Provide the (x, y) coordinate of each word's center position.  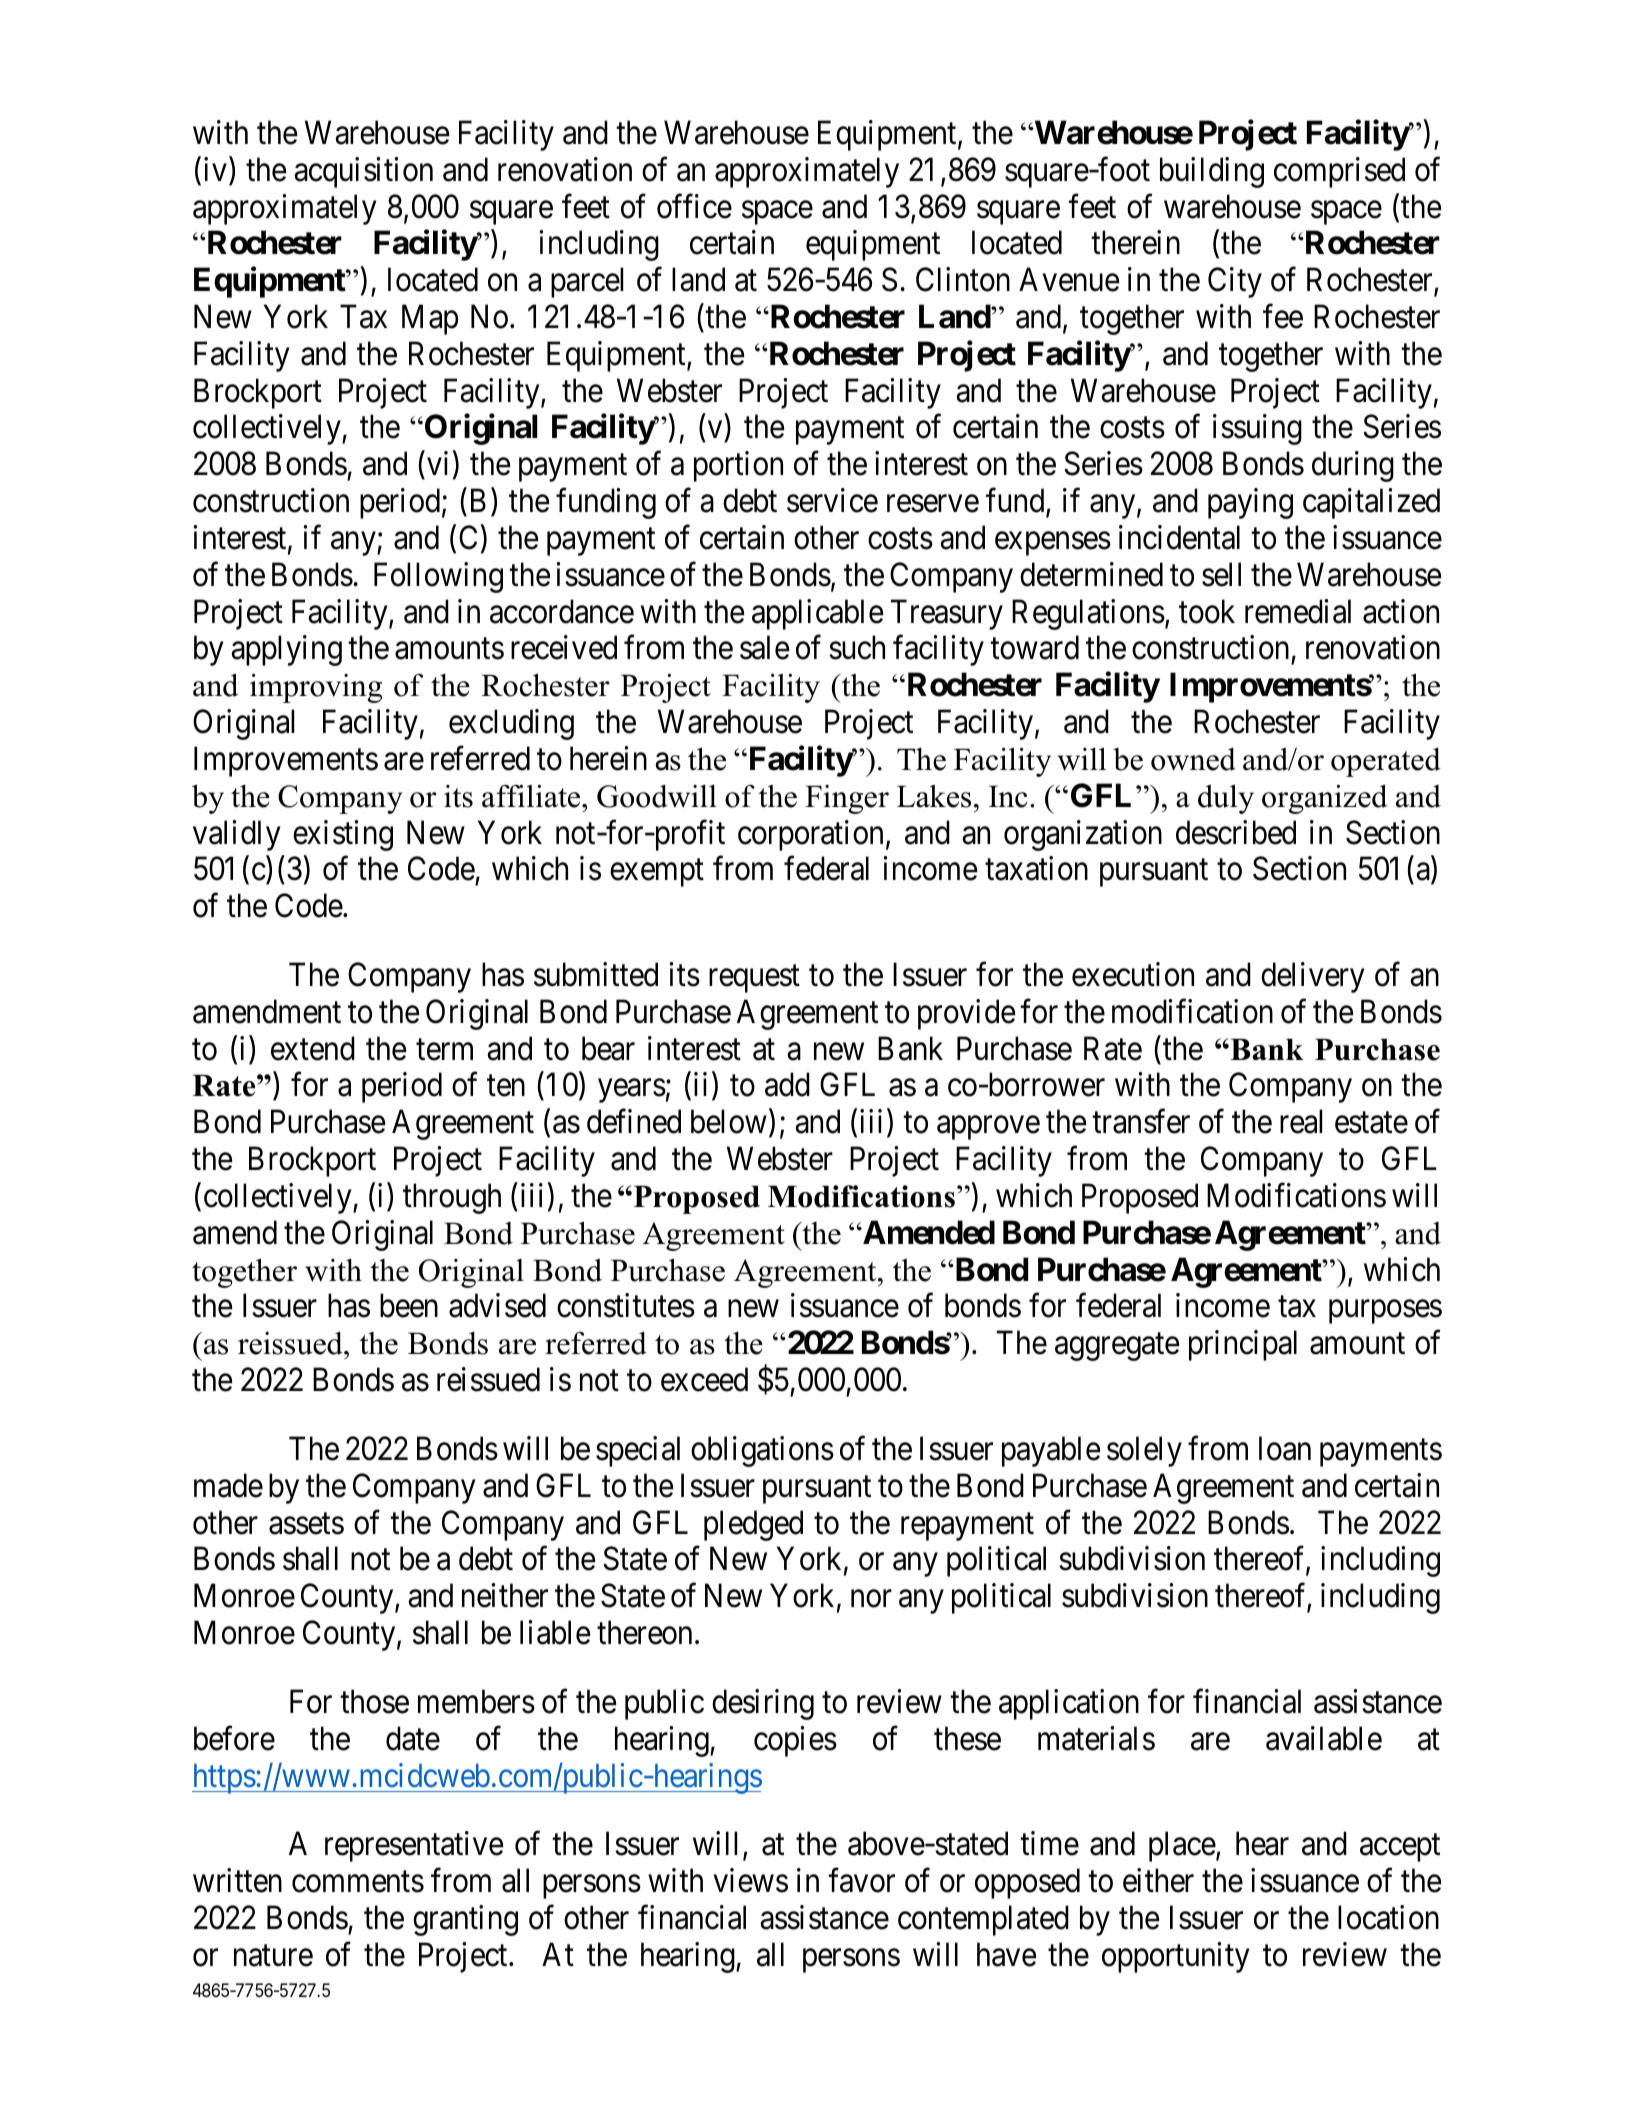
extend (313, 1048)
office (694, 206)
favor (861, 1880)
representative (414, 1847)
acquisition (363, 172)
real (1301, 1121)
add (787, 1085)
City (1235, 282)
